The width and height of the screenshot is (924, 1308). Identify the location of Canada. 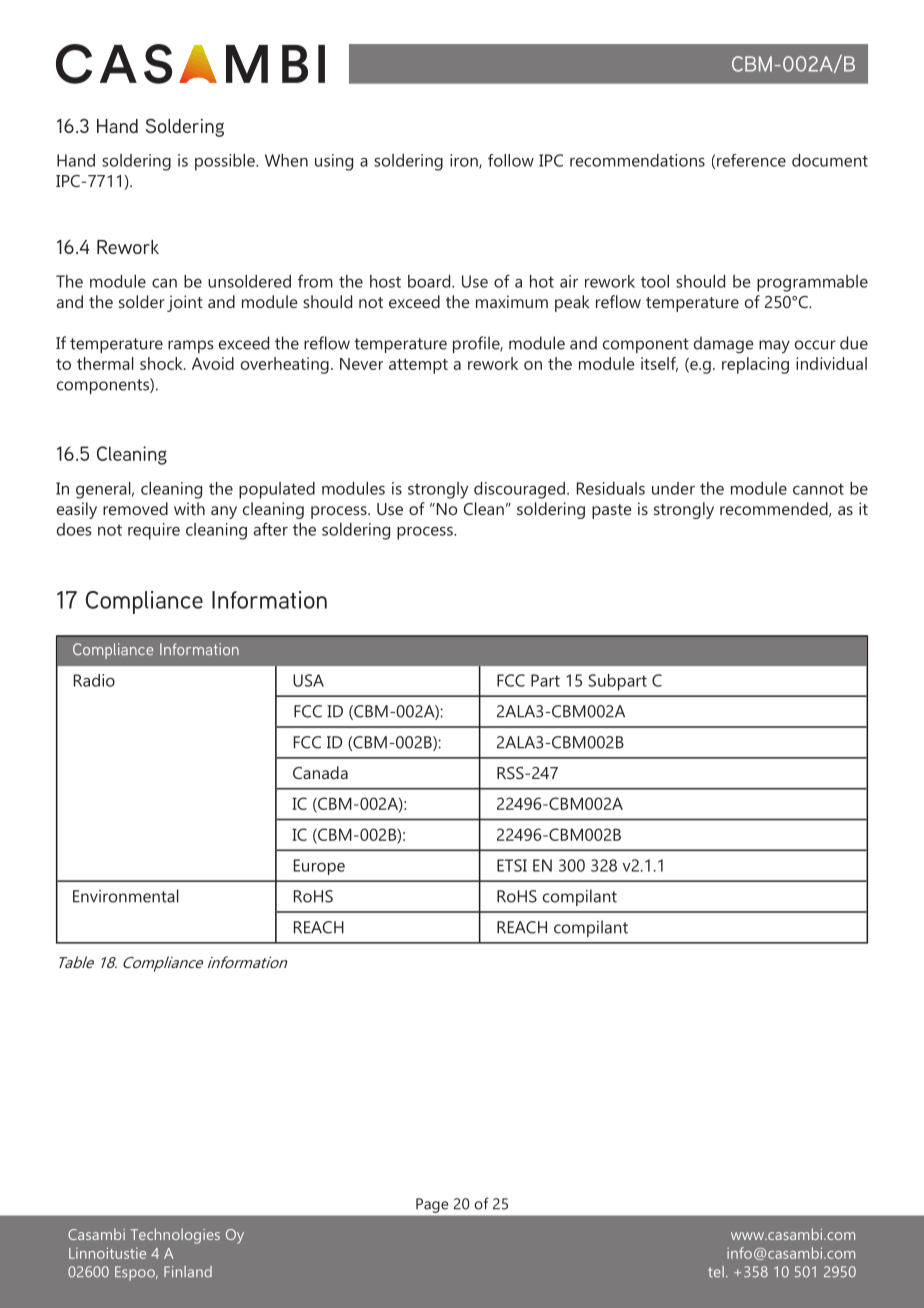
(320, 772).
